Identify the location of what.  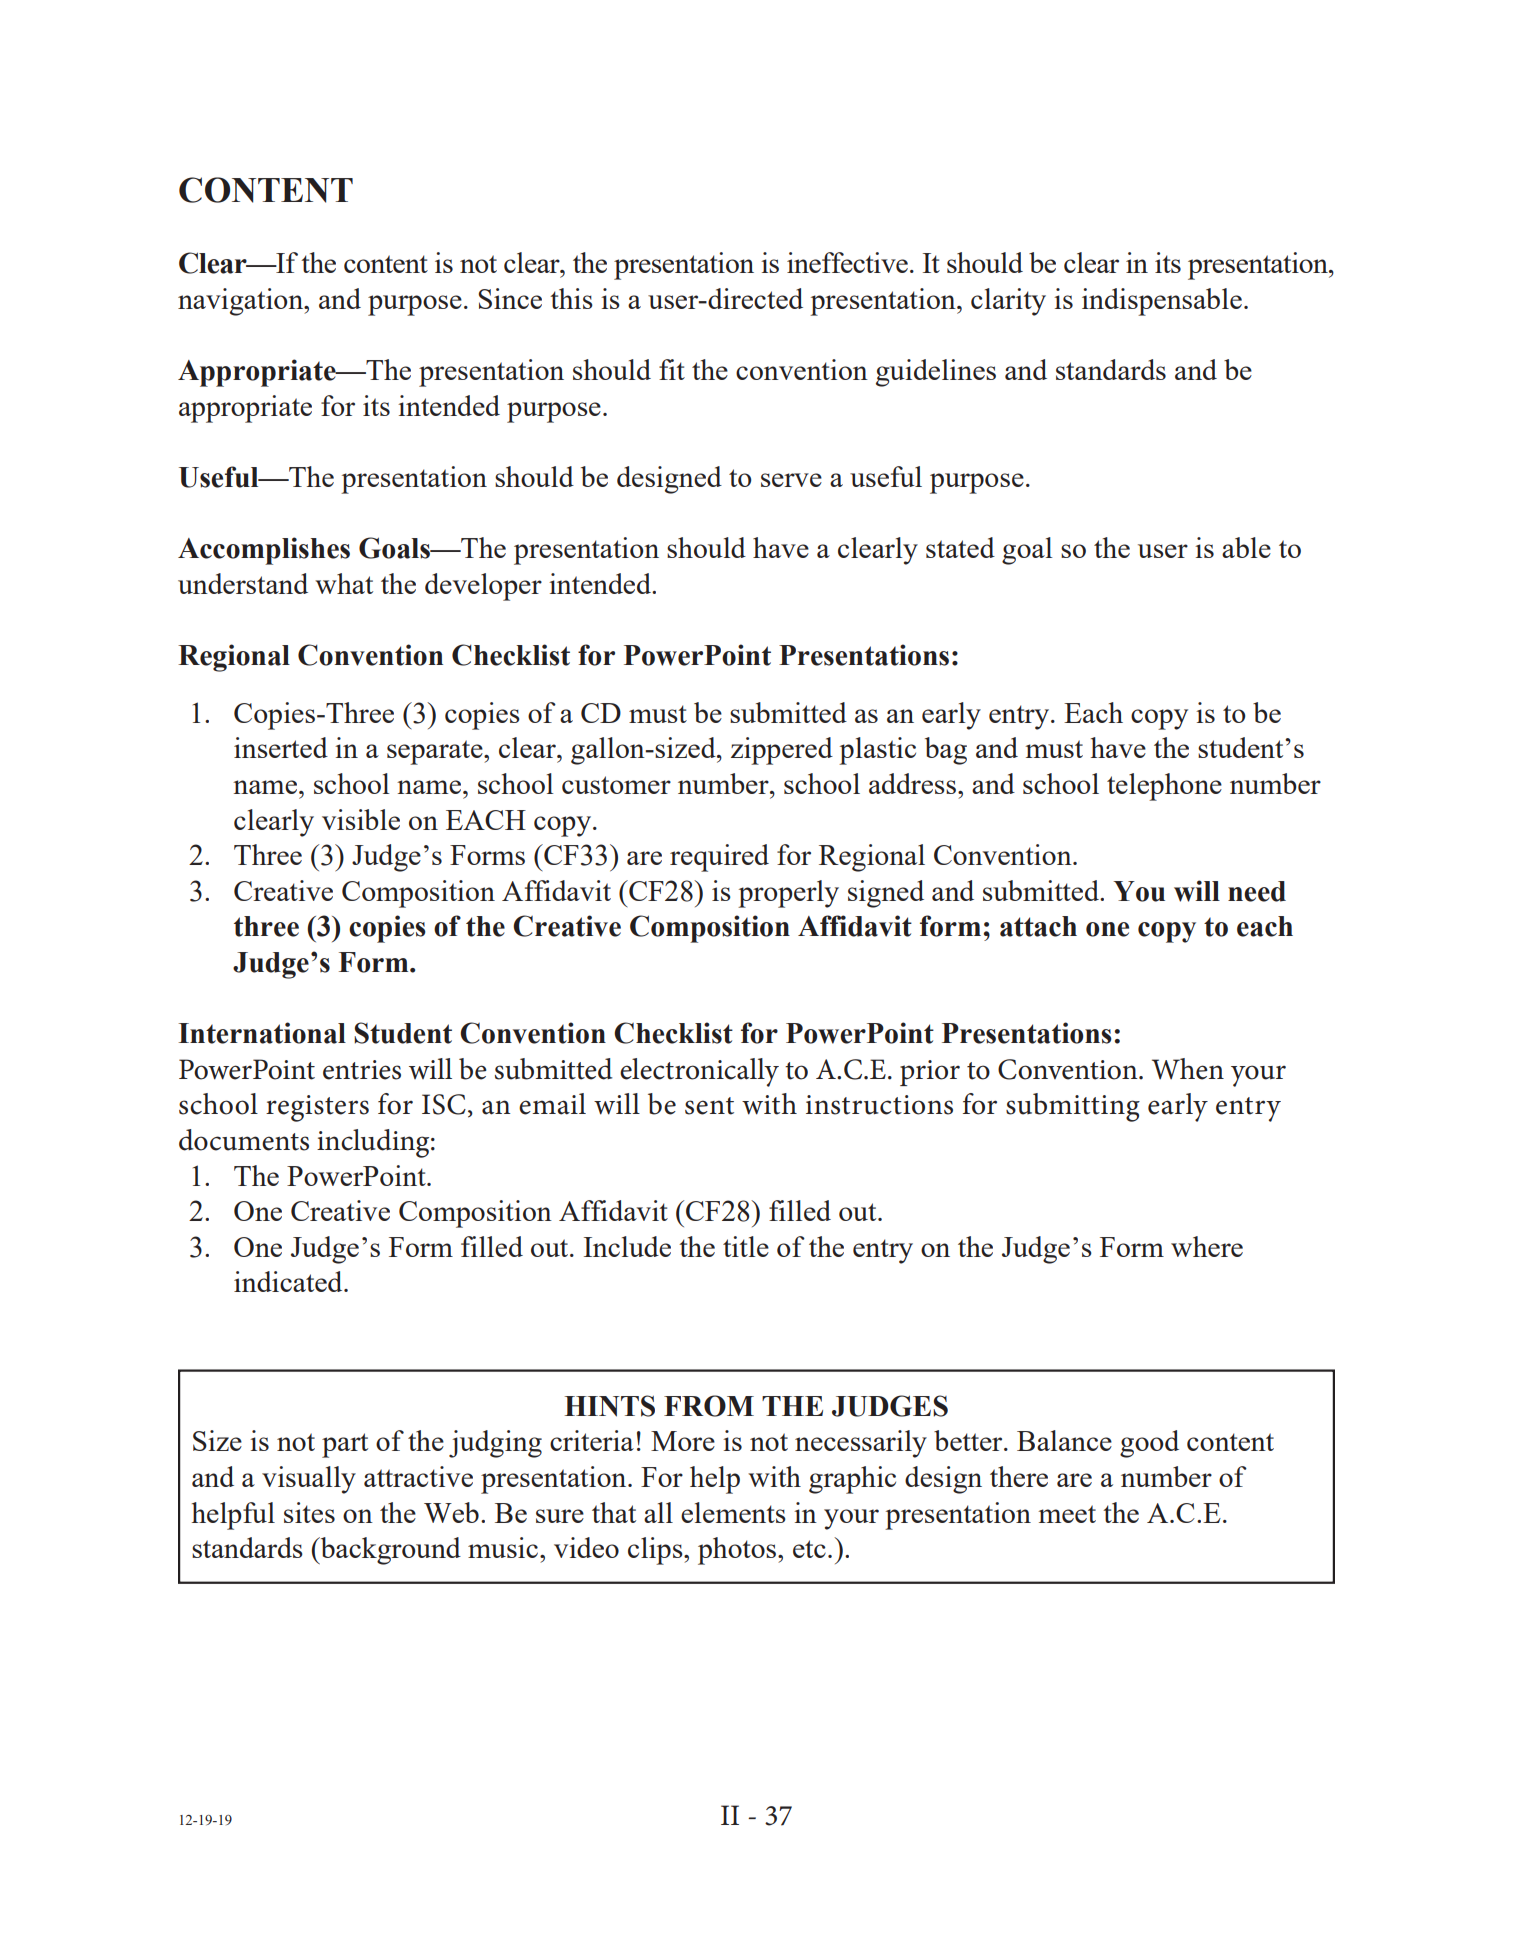
(344, 583).
